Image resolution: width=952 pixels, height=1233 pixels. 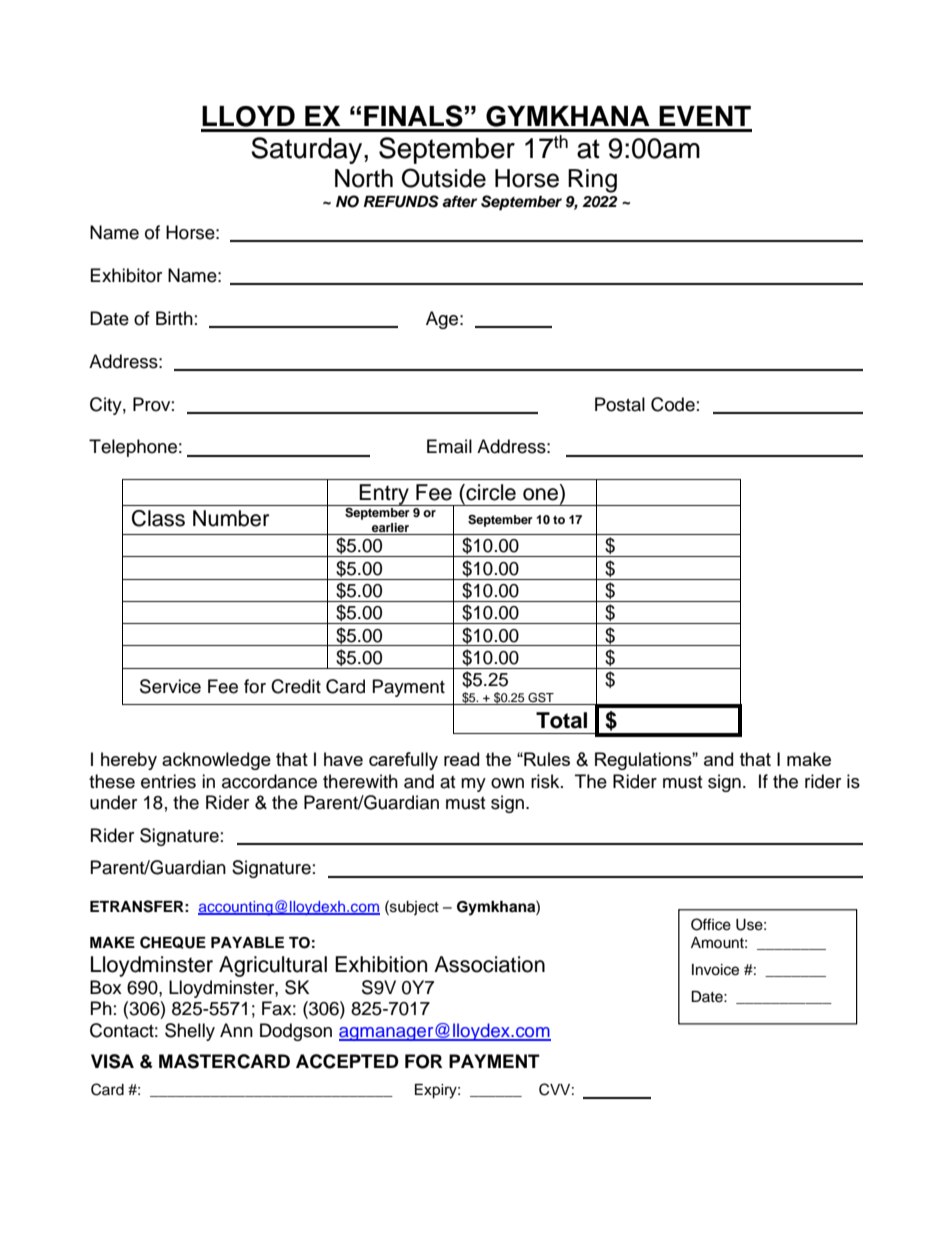 What do you see at coordinates (592, 181) in the image?
I see `Ring` at bounding box center [592, 181].
